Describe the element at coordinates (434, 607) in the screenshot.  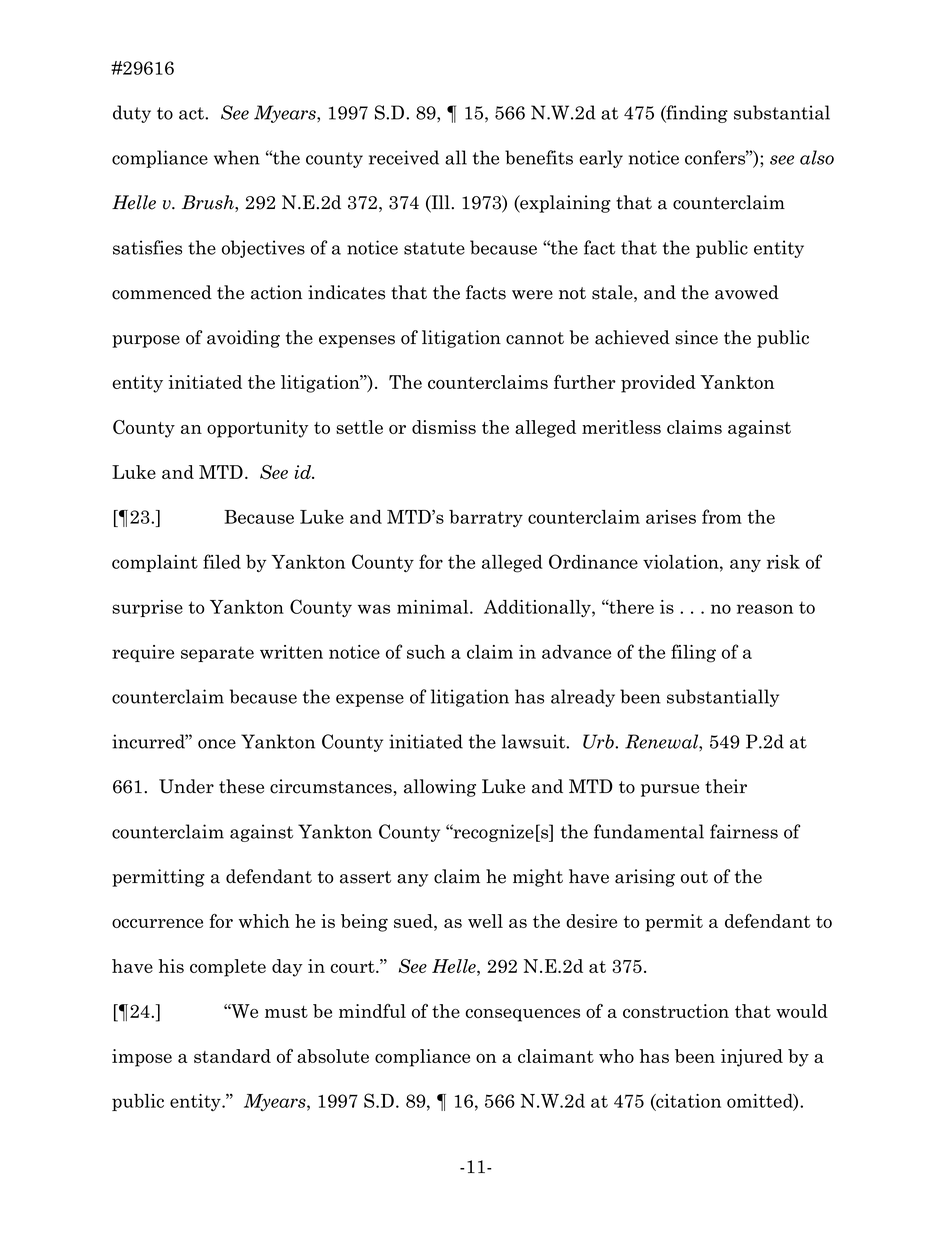
I see `minimal` at that location.
